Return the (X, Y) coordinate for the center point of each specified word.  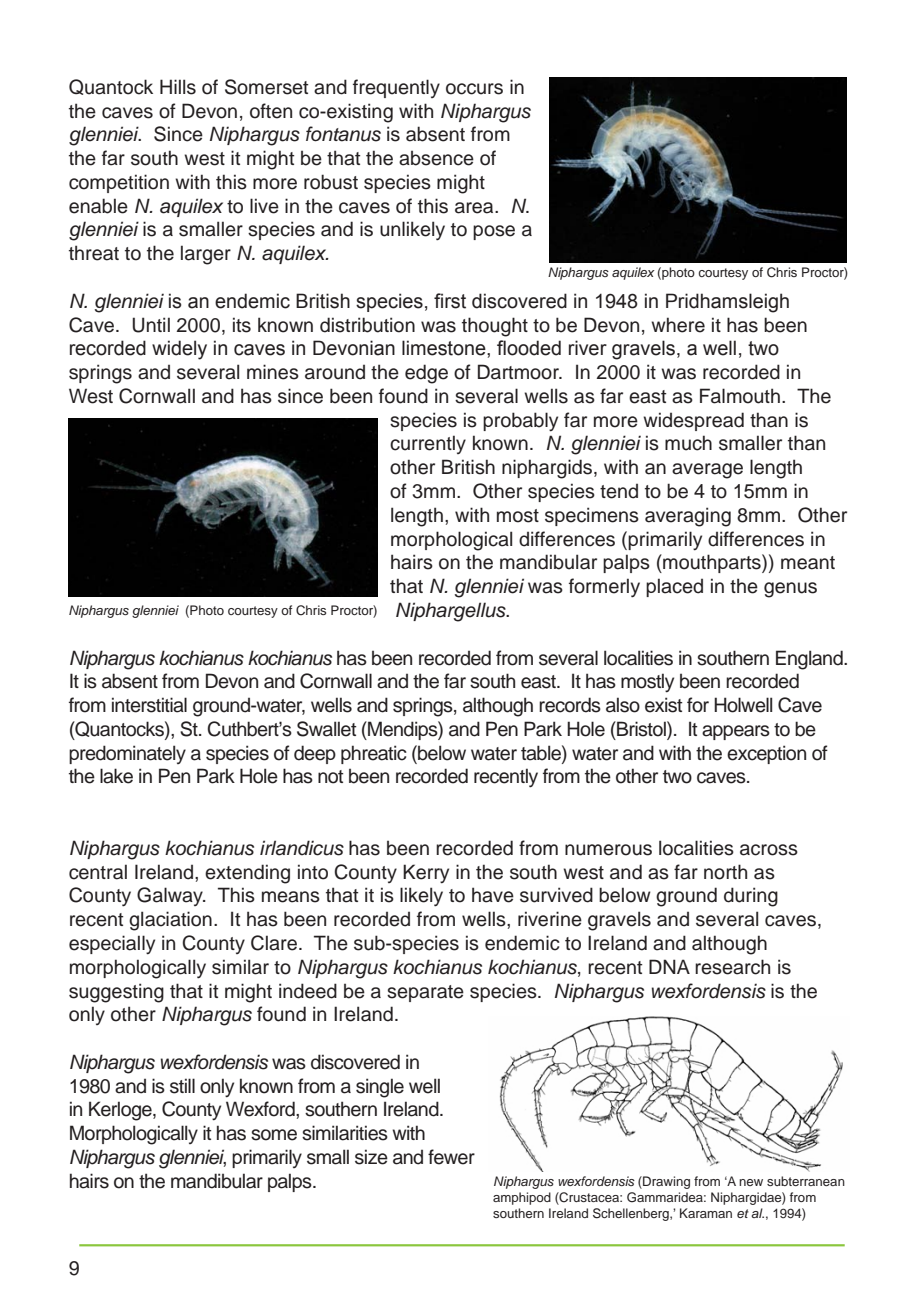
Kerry (426, 874)
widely (179, 350)
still (182, 1086)
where (678, 325)
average (707, 471)
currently (428, 444)
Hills (178, 87)
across (769, 850)
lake (116, 776)
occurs (474, 89)
